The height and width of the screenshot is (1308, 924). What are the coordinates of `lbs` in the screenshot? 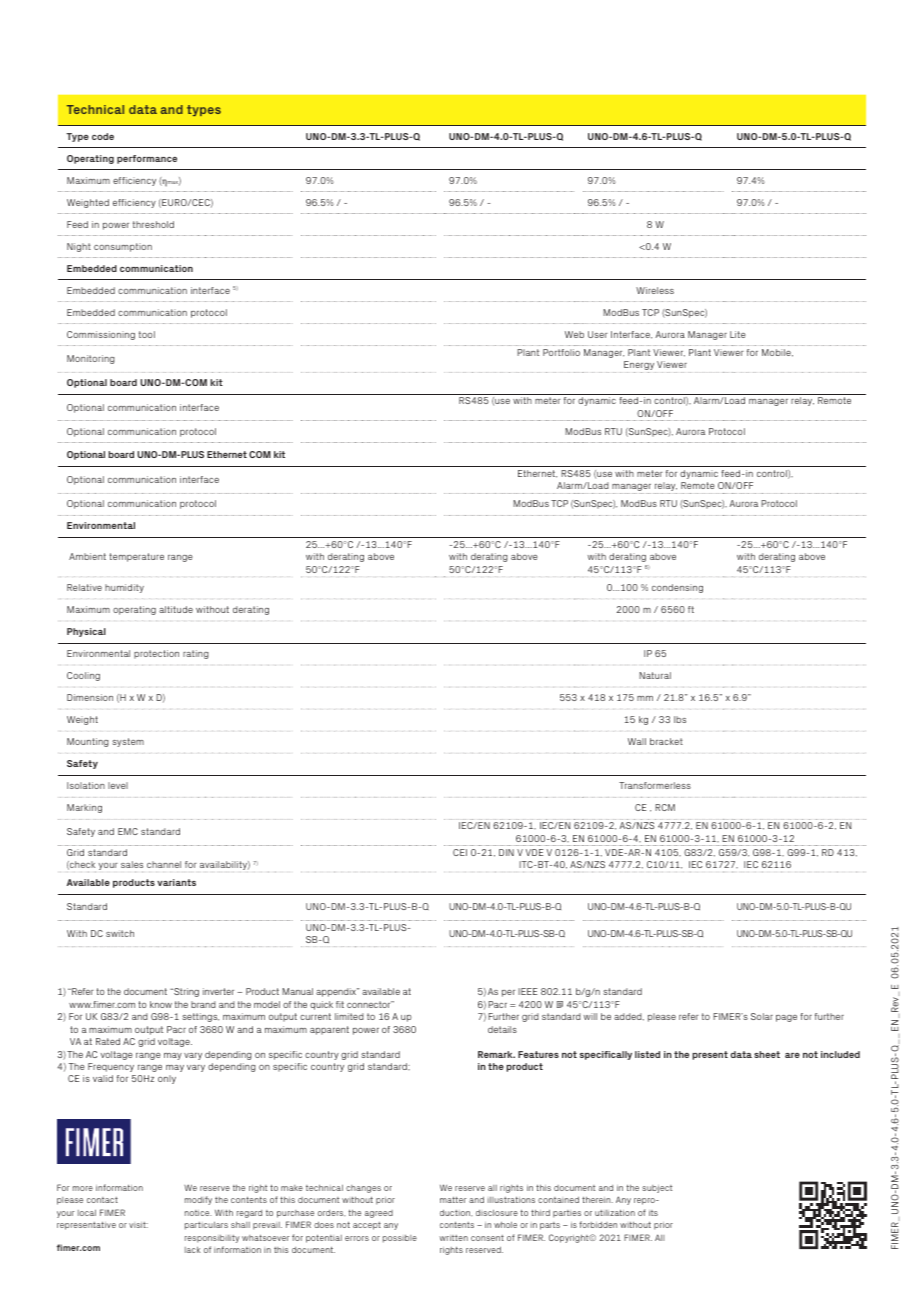 It's located at (680, 719).
